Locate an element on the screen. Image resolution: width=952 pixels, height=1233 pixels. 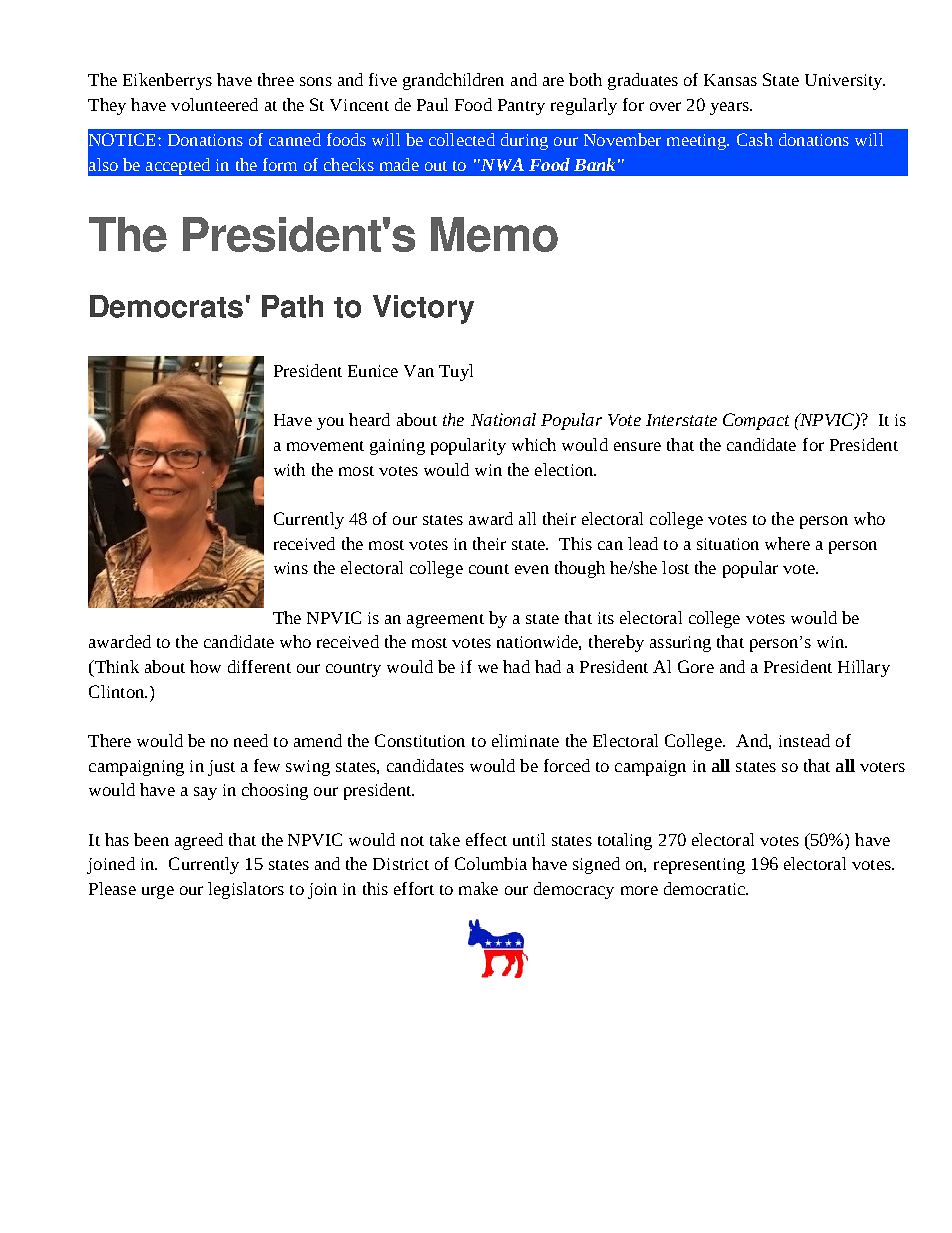
volunteered is located at coordinates (214, 104).
